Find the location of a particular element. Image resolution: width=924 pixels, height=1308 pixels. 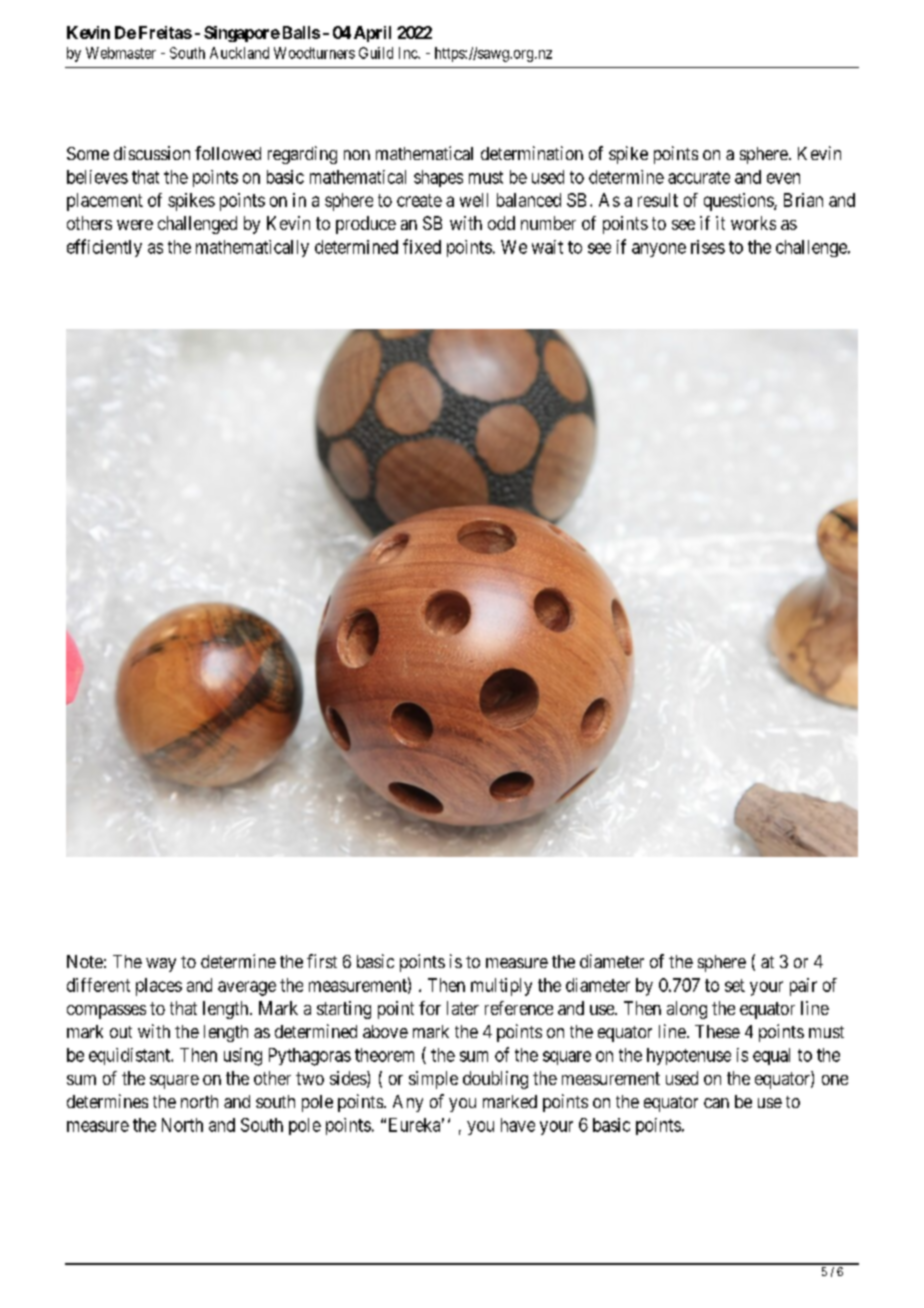

way is located at coordinates (161, 965).
